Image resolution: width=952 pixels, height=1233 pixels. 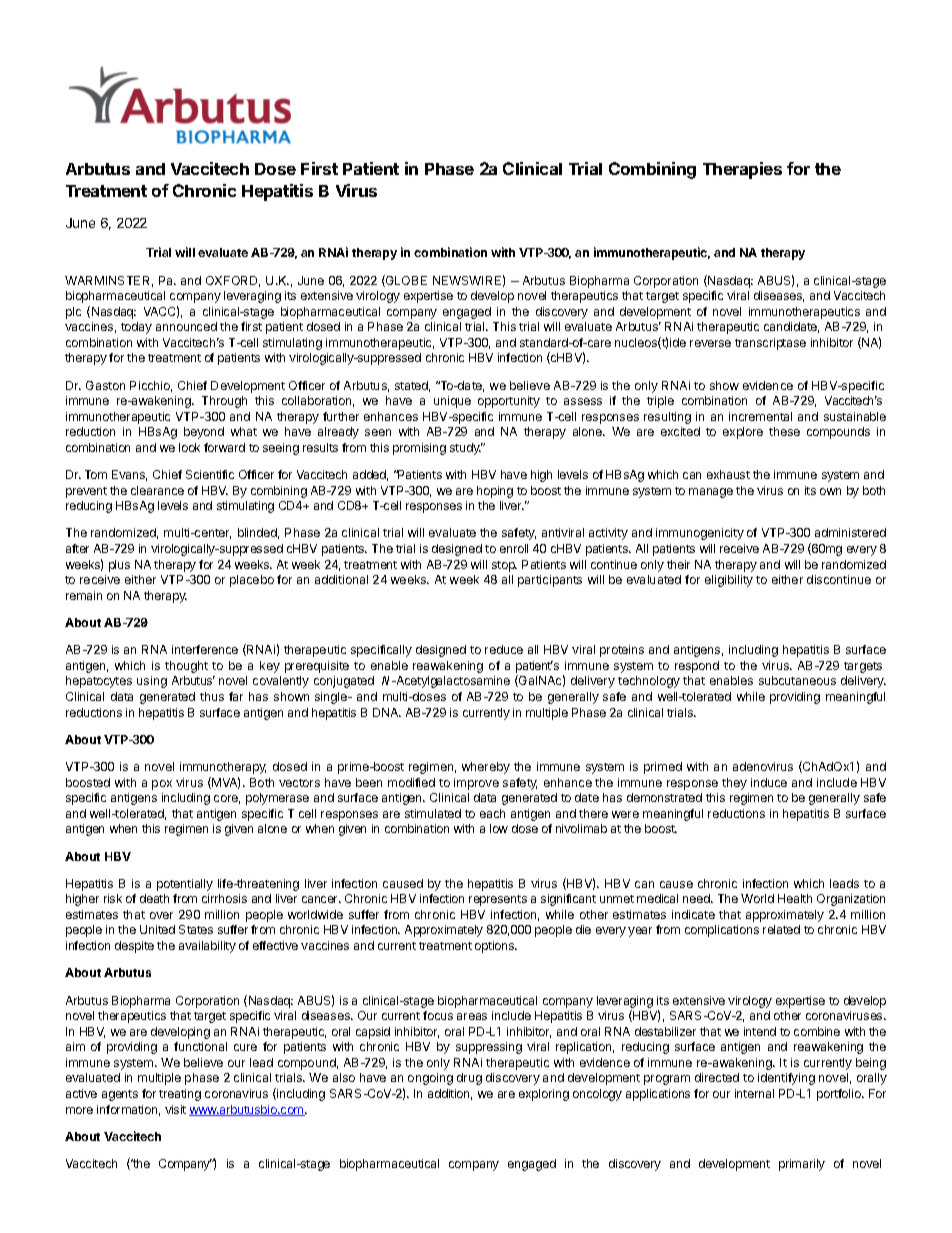 What do you see at coordinates (797, 680) in the page?
I see `subcutaneous` at bounding box center [797, 680].
